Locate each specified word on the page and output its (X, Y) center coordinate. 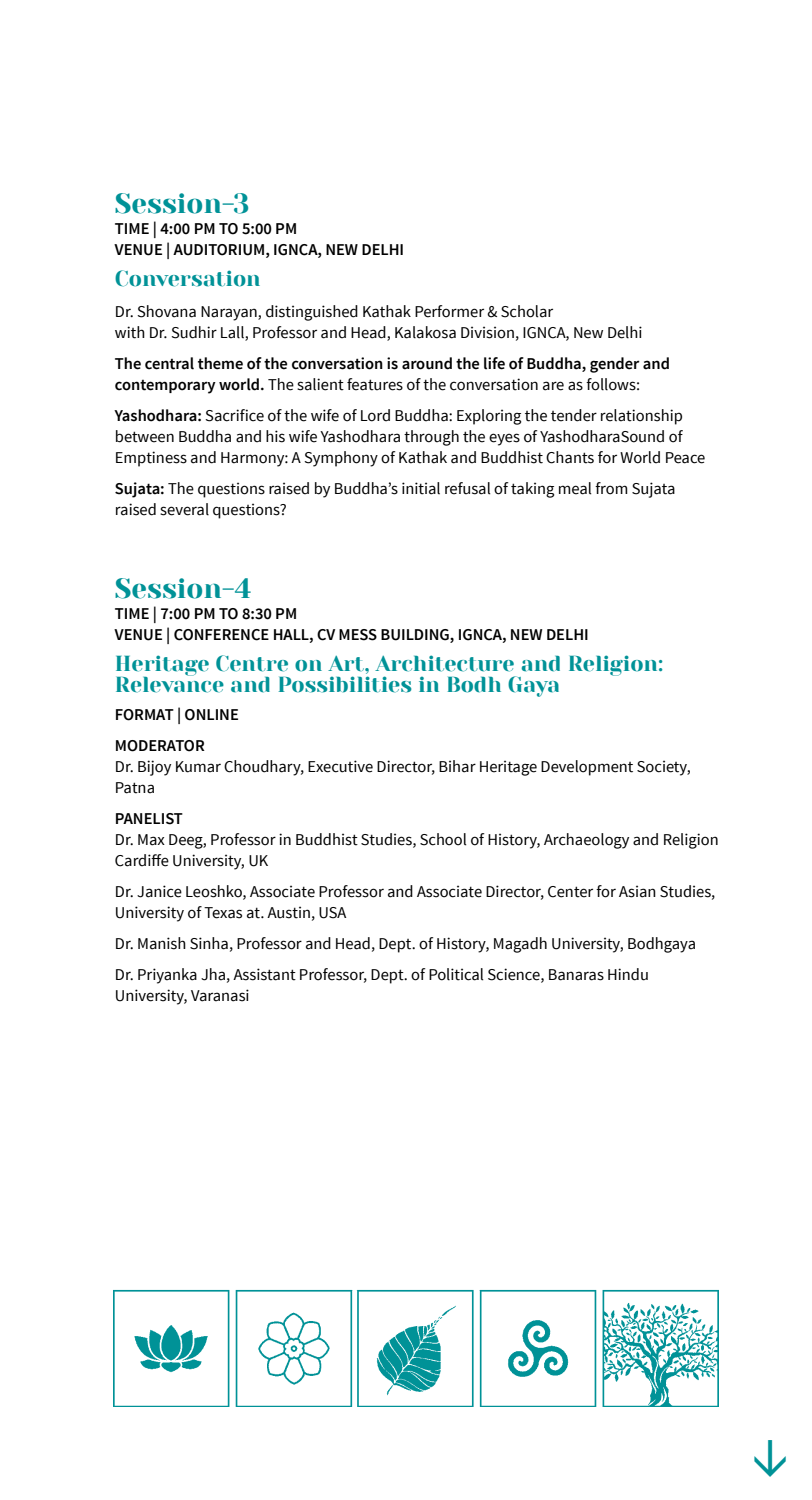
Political (456, 974)
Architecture (444, 663)
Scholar (527, 311)
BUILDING (416, 636)
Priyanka (167, 976)
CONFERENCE (221, 635)
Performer (449, 311)
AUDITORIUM (218, 250)
